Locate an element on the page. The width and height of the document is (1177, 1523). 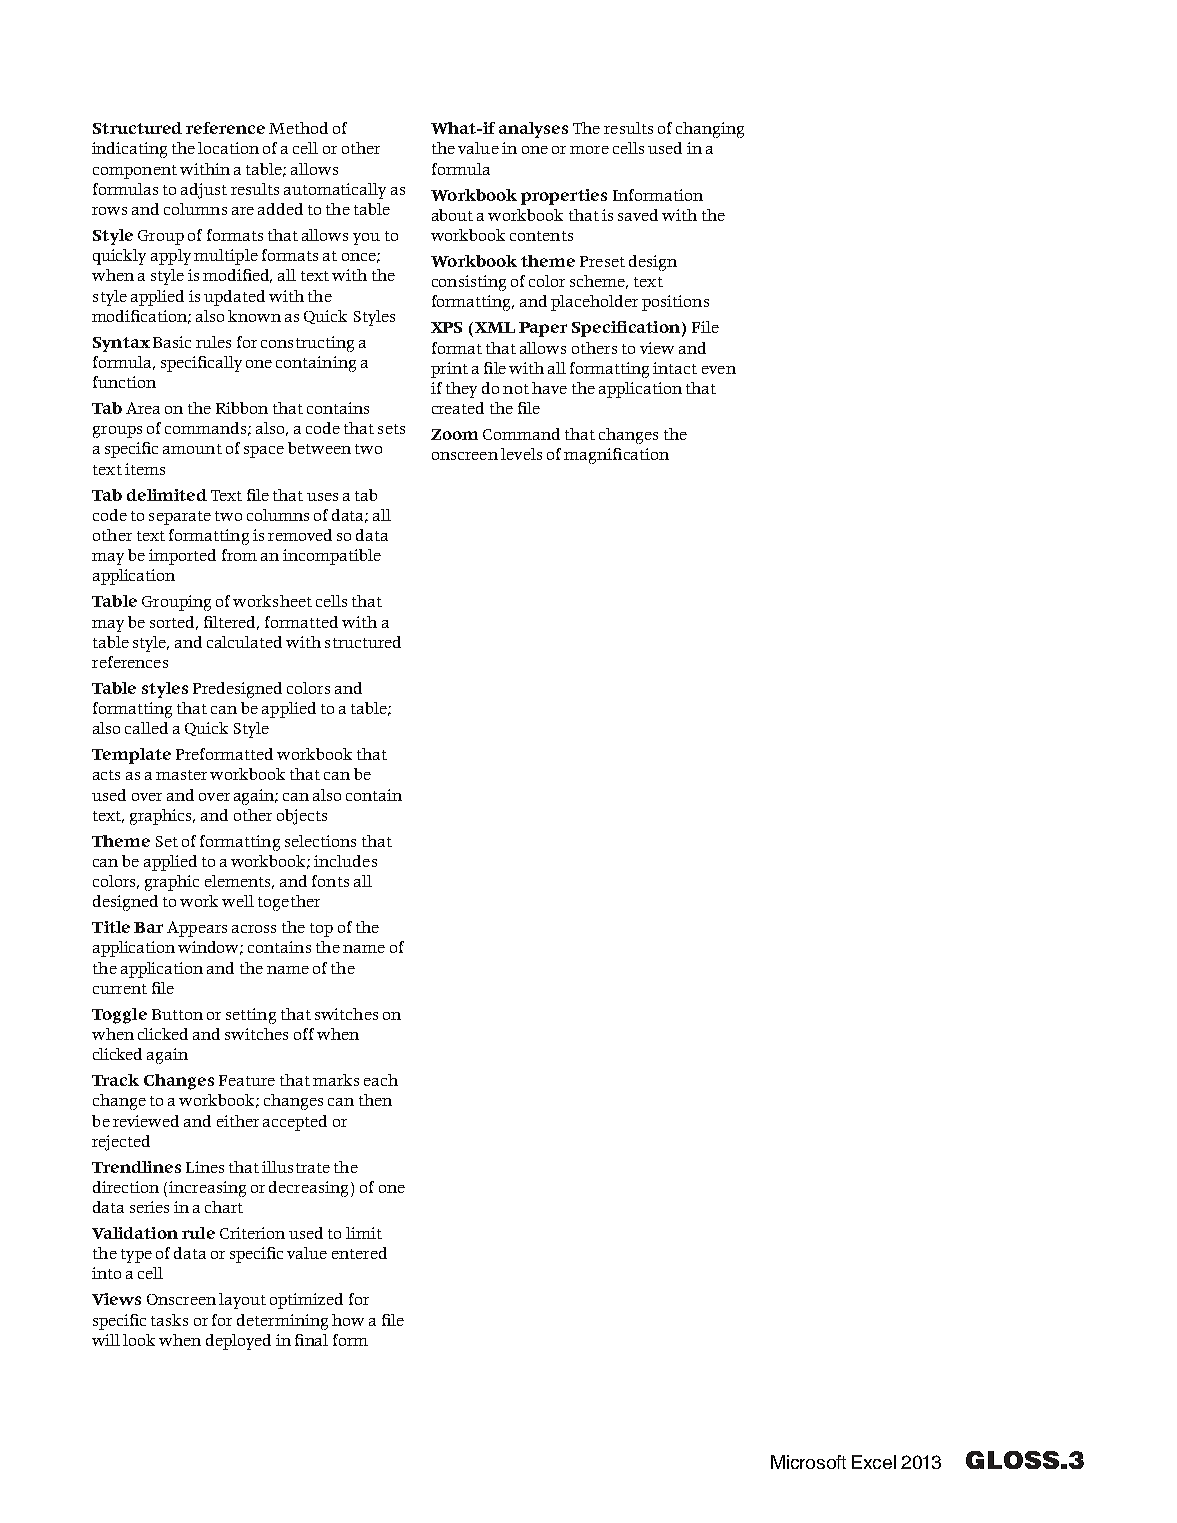
master is located at coordinates (181, 775).
